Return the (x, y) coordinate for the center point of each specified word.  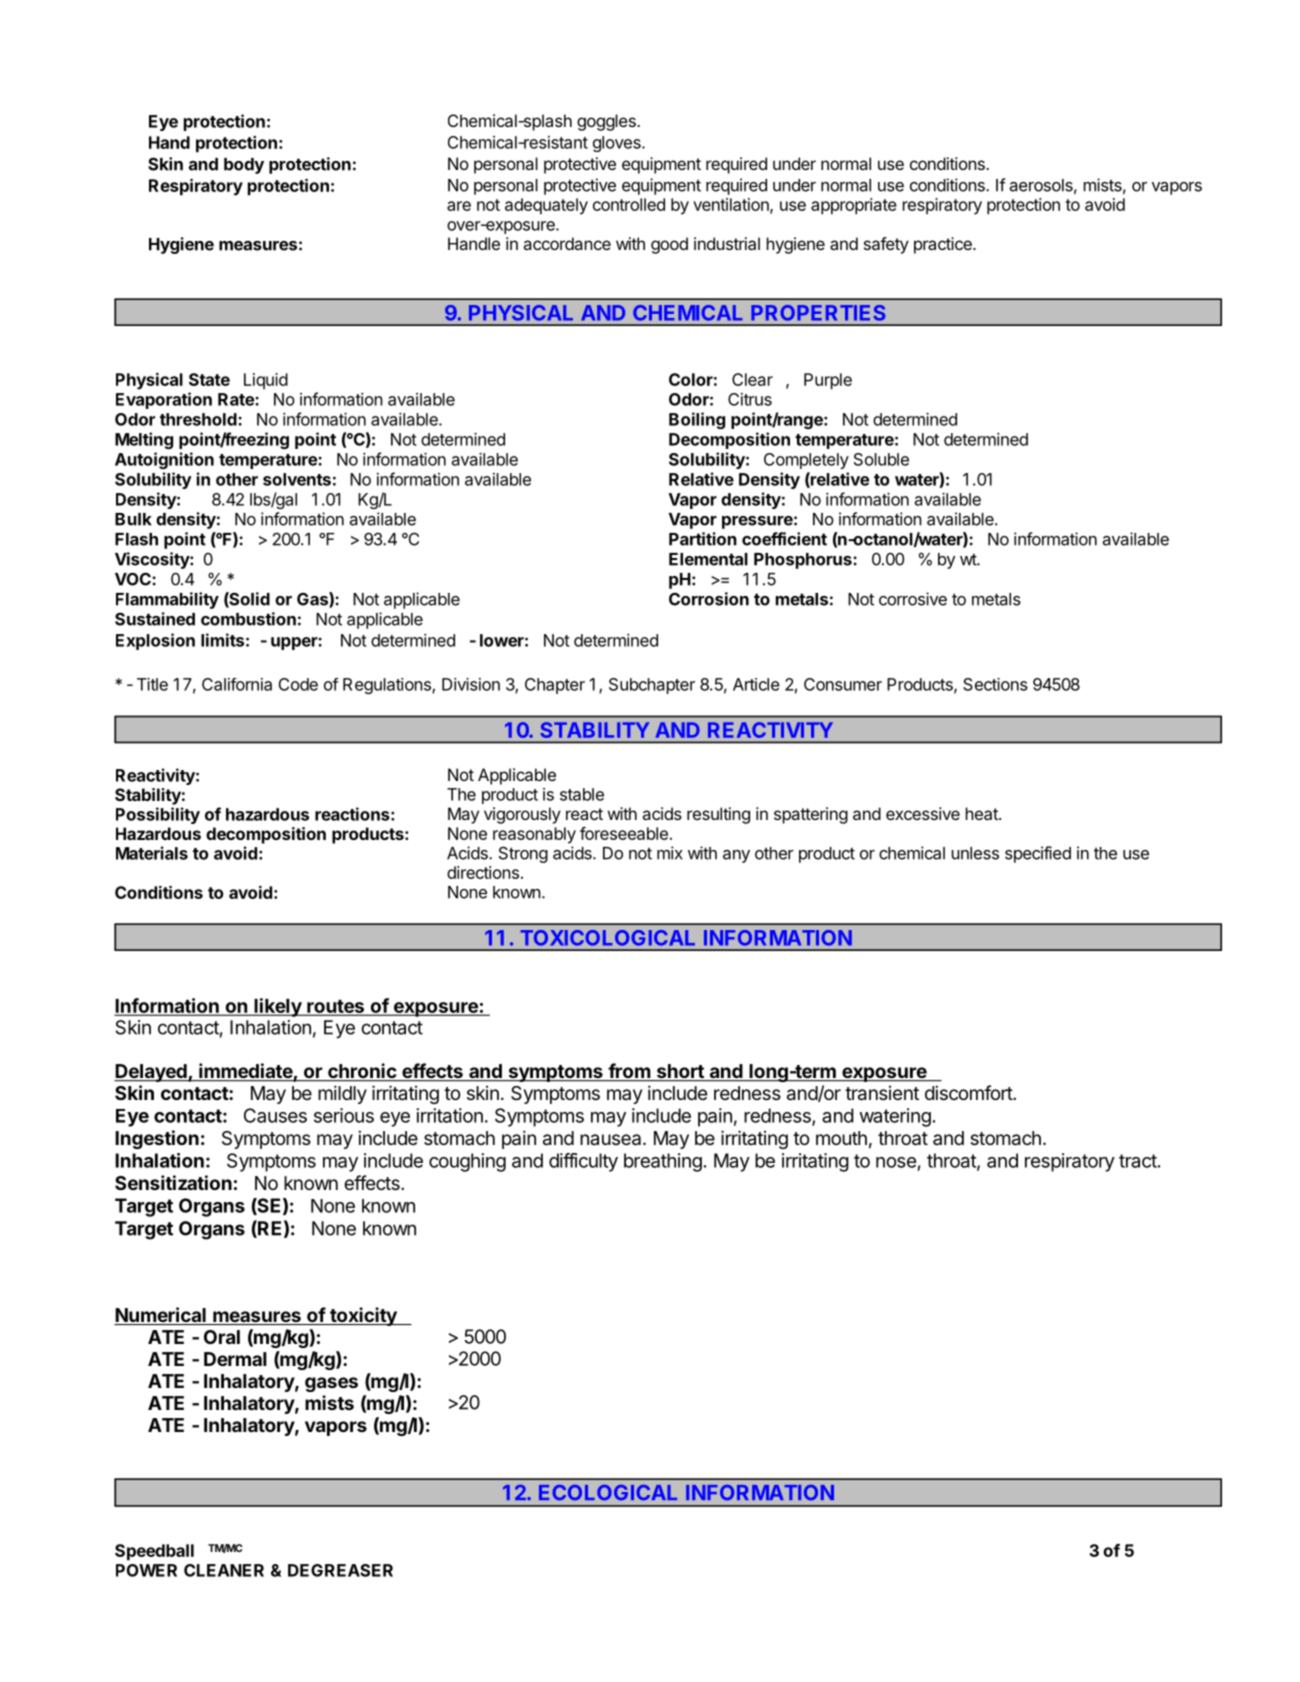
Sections (995, 684)
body (244, 166)
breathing (663, 1162)
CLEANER (224, 1570)
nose (896, 1162)
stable (582, 794)
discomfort (969, 1092)
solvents (297, 479)
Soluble (881, 459)
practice (944, 245)
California (237, 684)
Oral (222, 1337)
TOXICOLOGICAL (607, 938)
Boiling (697, 420)
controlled (629, 204)
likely (277, 1007)
